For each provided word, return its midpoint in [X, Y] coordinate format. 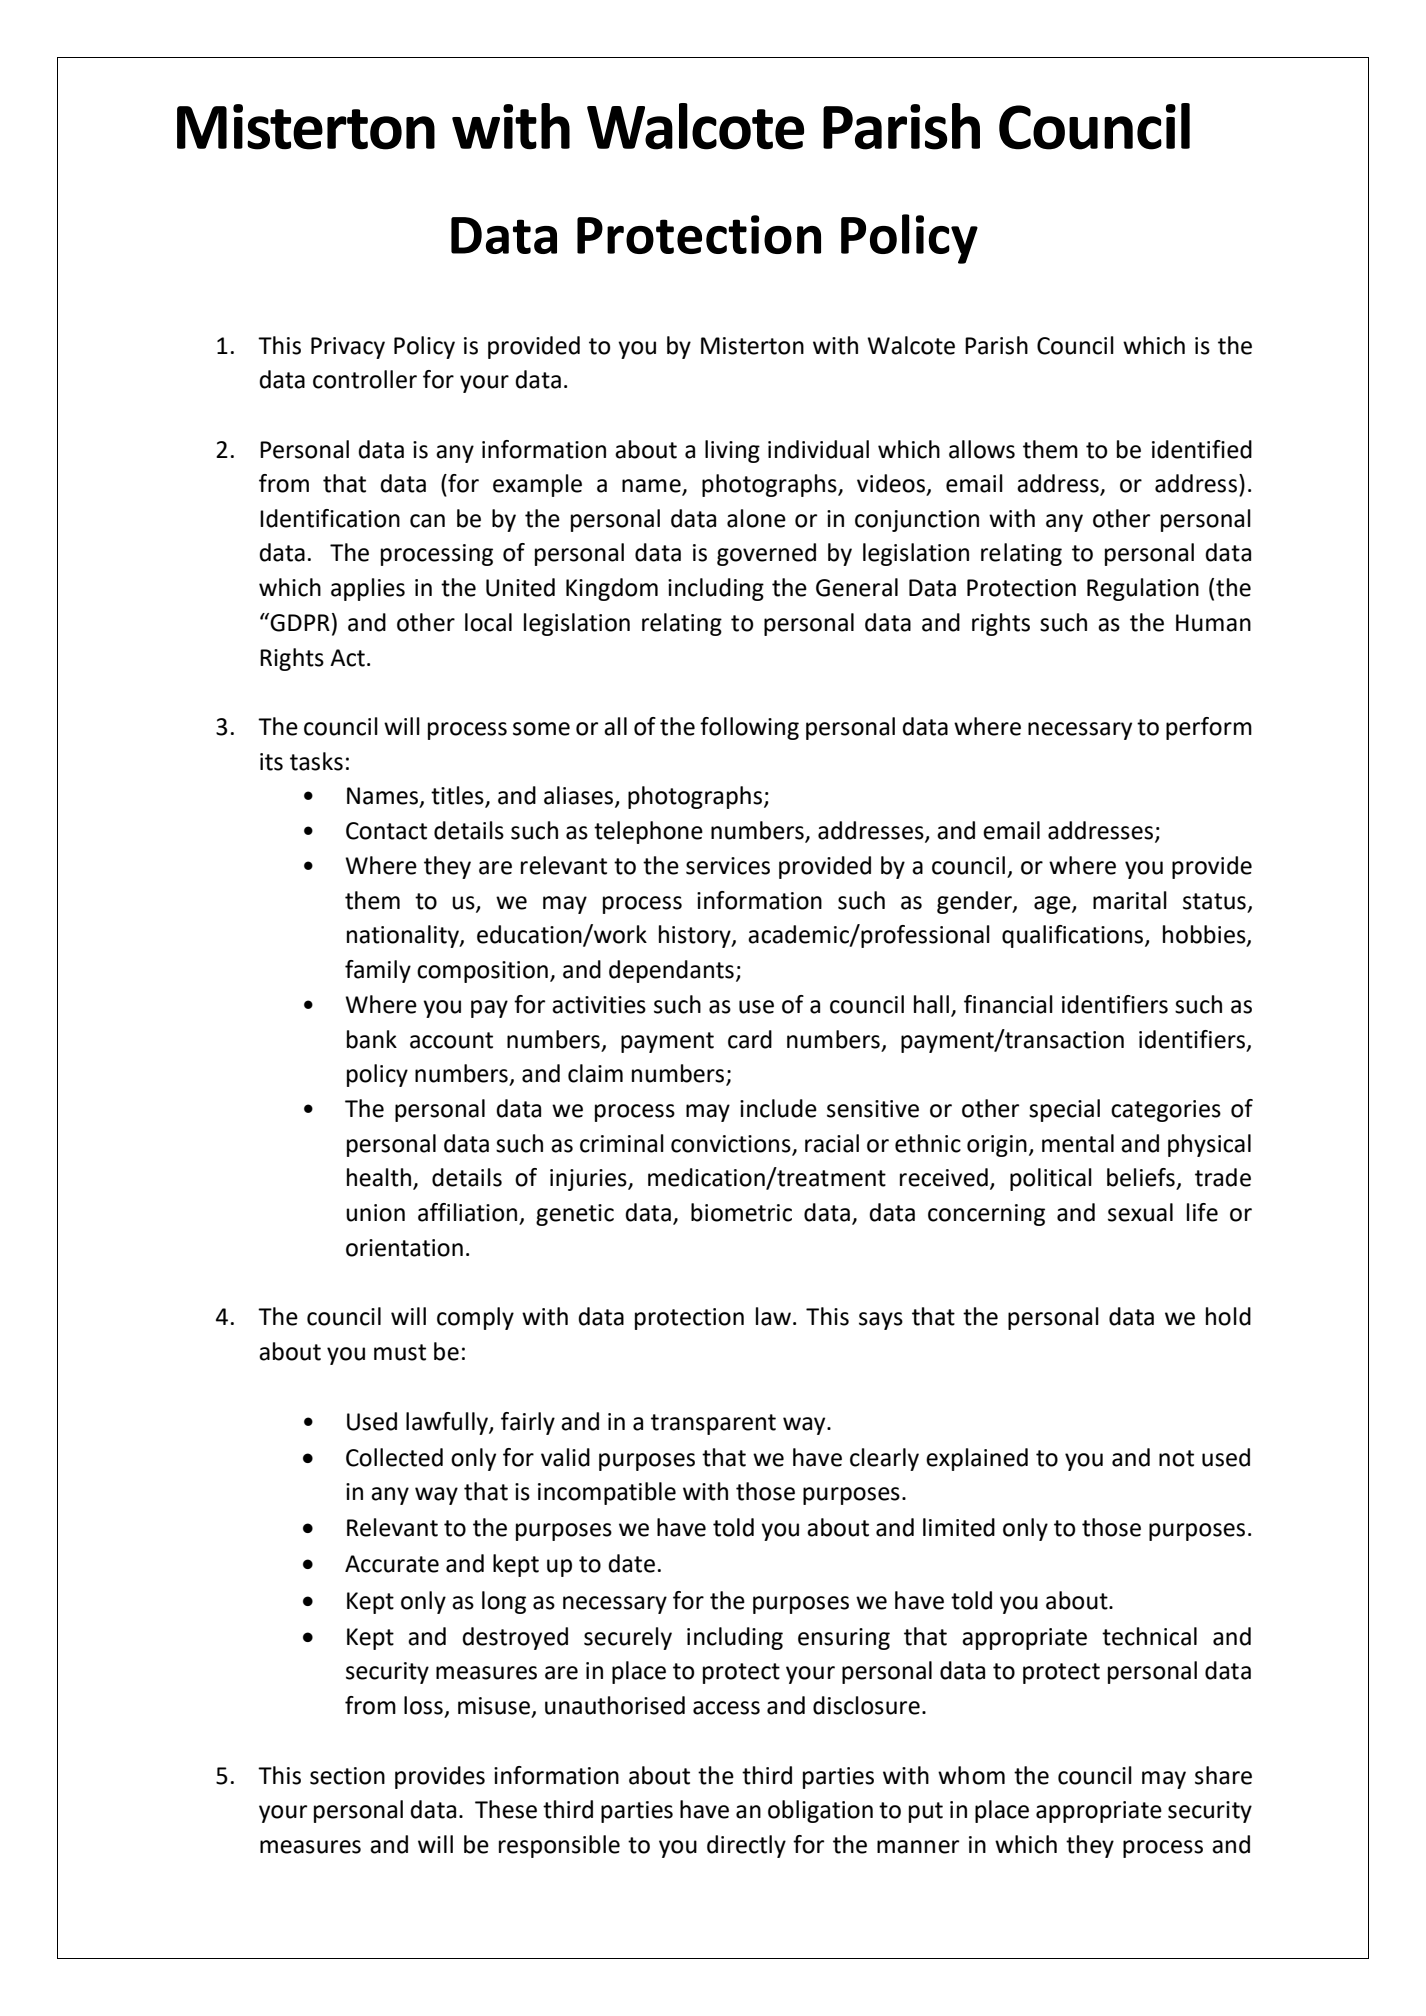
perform [1209, 728]
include [778, 1108]
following [749, 728]
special [1064, 1110]
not [1176, 1458]
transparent [713, 1424]
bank [372, 1039]
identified [1202, 449]
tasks [316, 761]
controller [365, 379]
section [347, 1776]
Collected [394, 1457]
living [732, 451]
